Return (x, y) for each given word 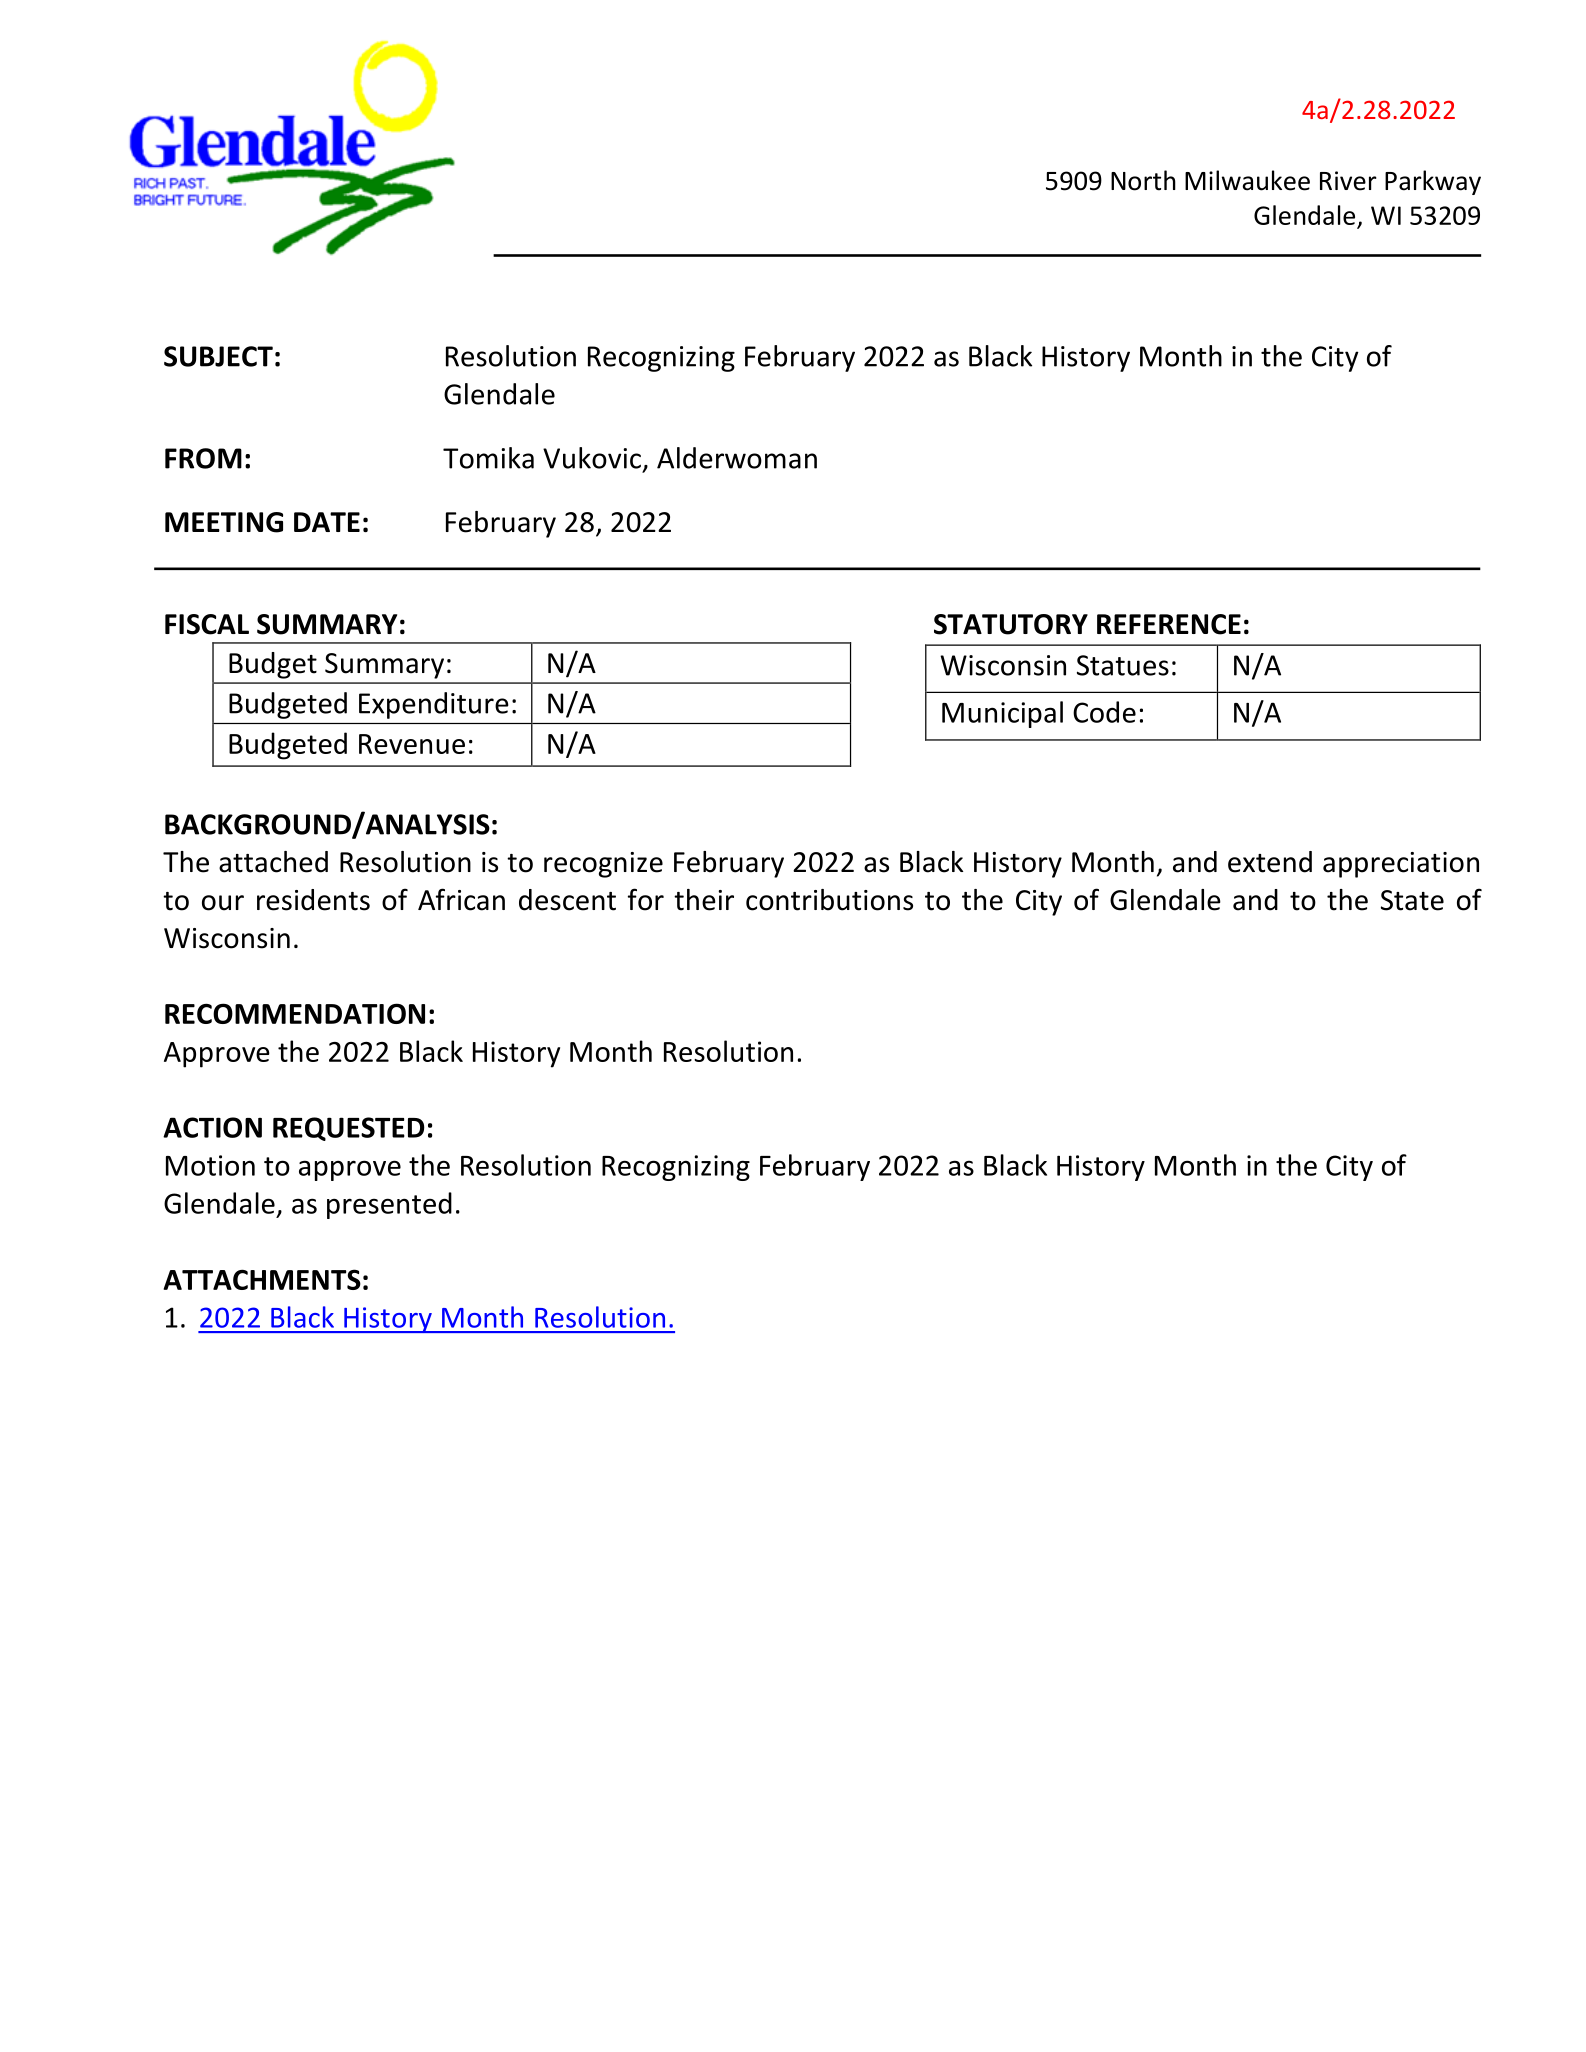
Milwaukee (1247, 180)
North (1143, 180)
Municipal (1002, 714)
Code (1104, 712)
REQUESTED (349, 1129)
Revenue (412, 744)
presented (389, 1205)
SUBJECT (218, 356)
